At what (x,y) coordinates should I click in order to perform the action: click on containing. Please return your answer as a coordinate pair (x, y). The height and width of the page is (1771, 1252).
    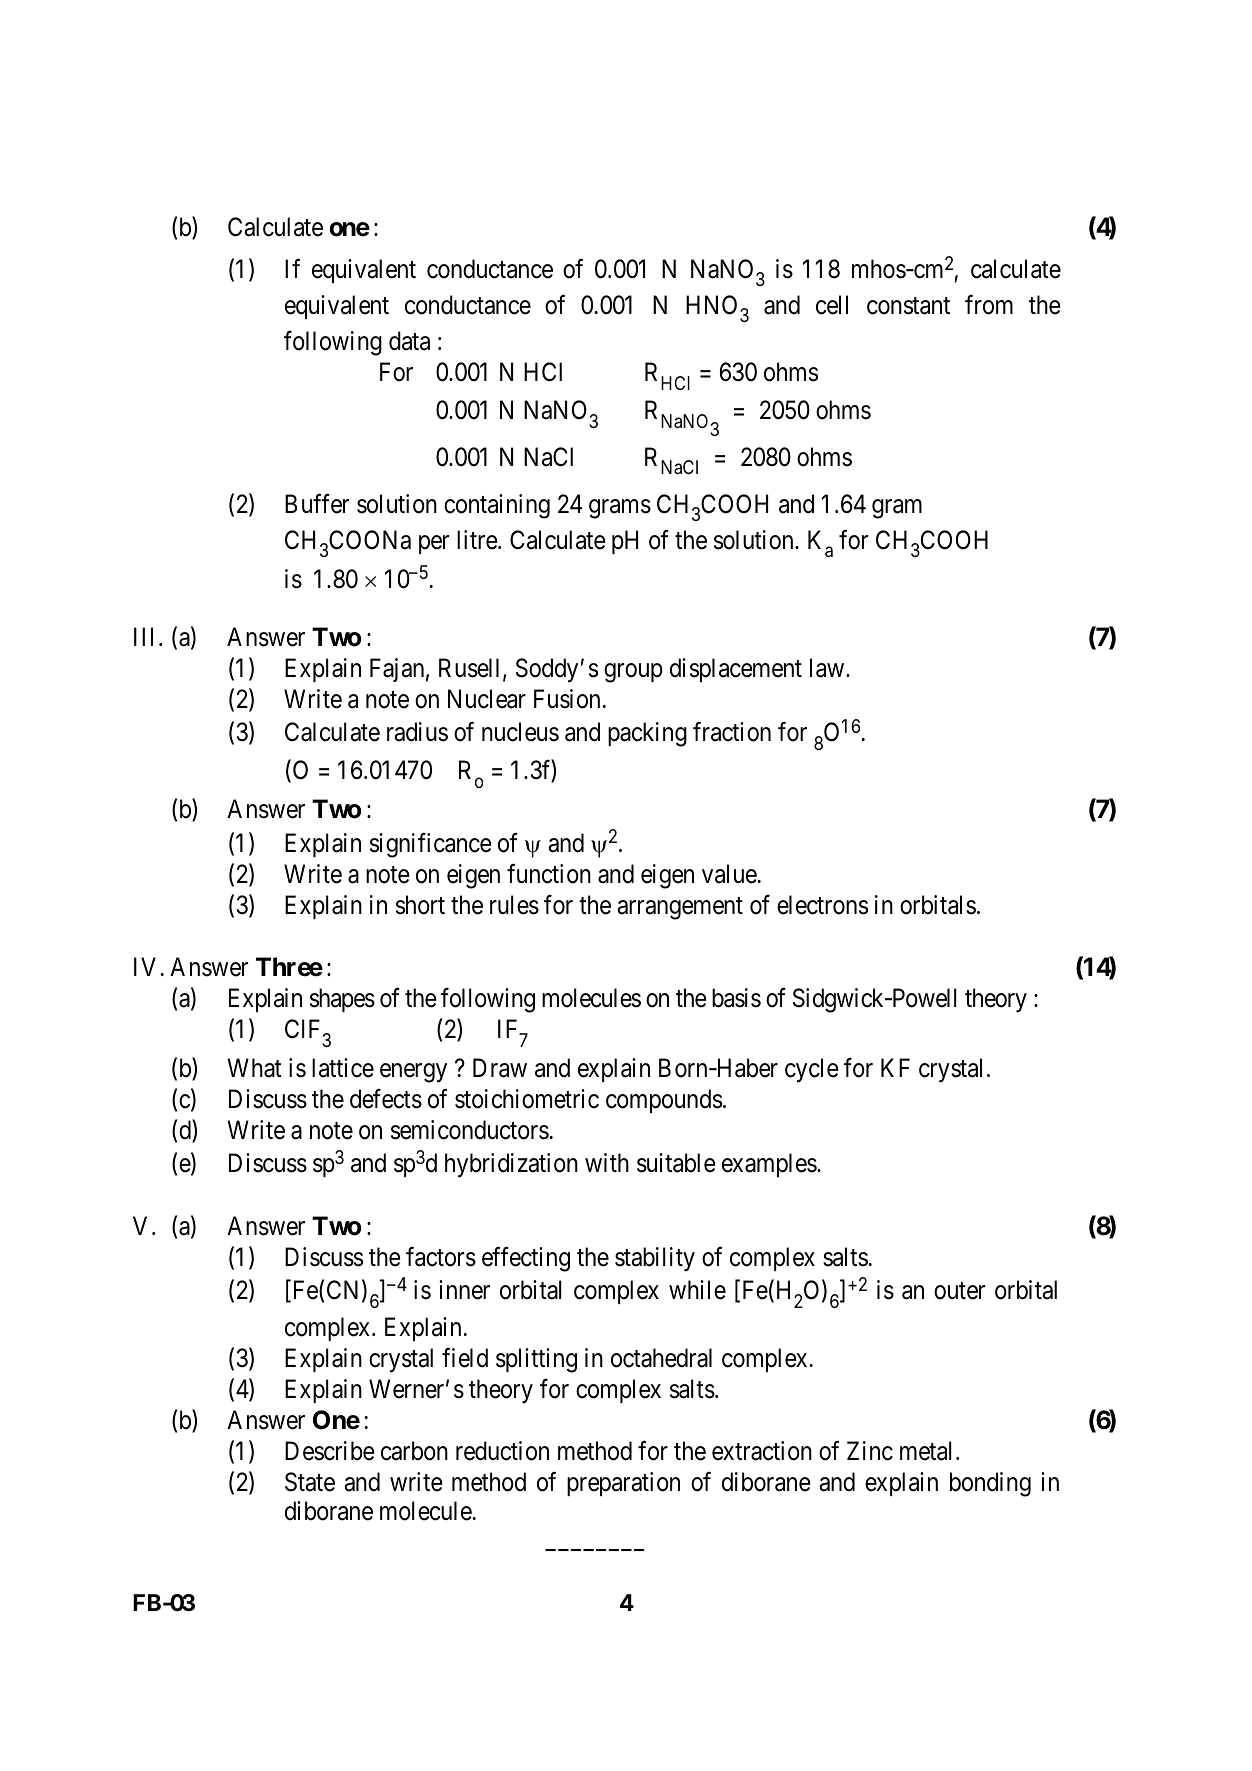
    Looking at the image, I should click on (497, 506).
